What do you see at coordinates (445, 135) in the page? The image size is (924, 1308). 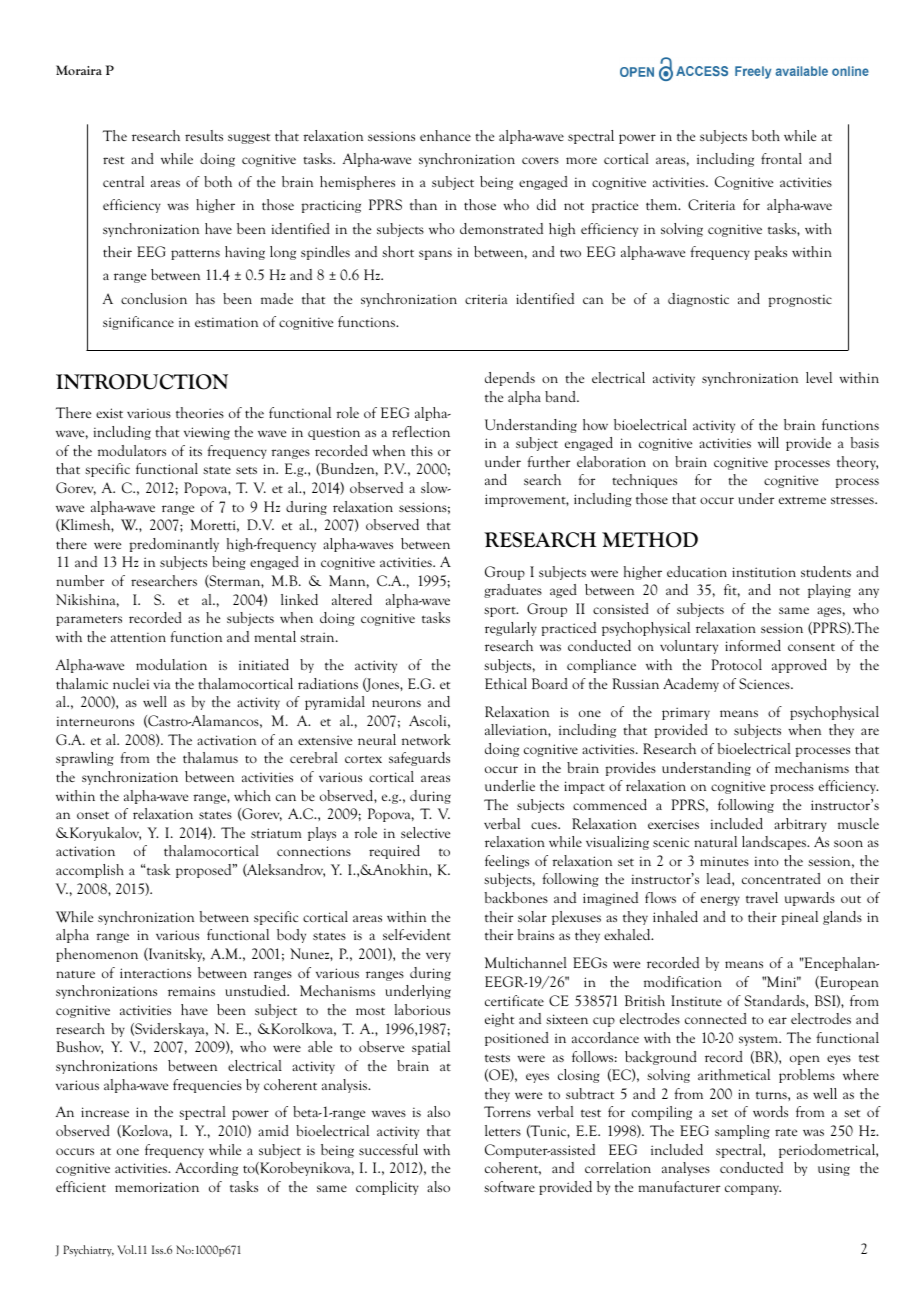 I see `enhance` at bounding box center [445, 135].
